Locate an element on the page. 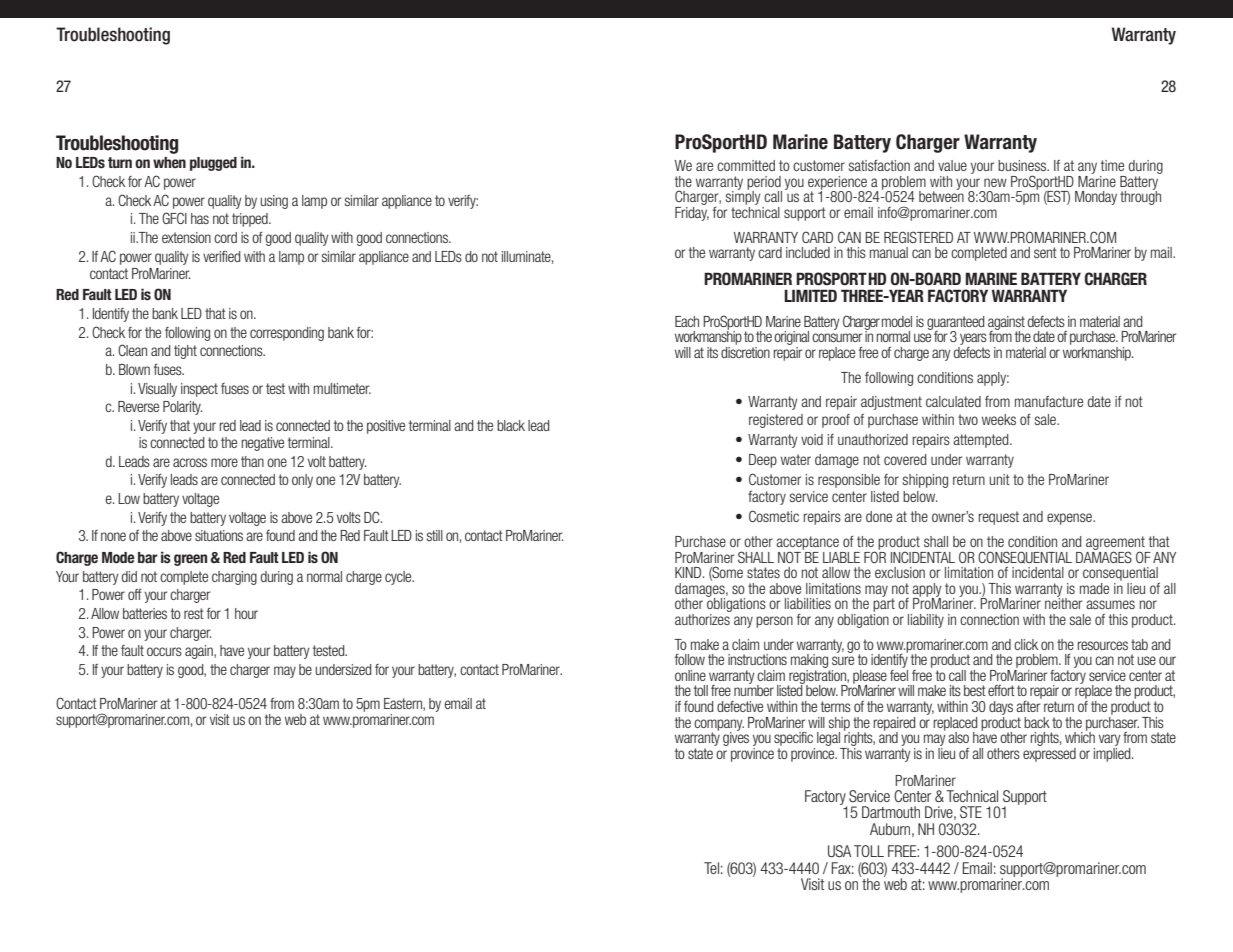 This document has width=1233, height=952. made is located at coordinates (1094, 588).
